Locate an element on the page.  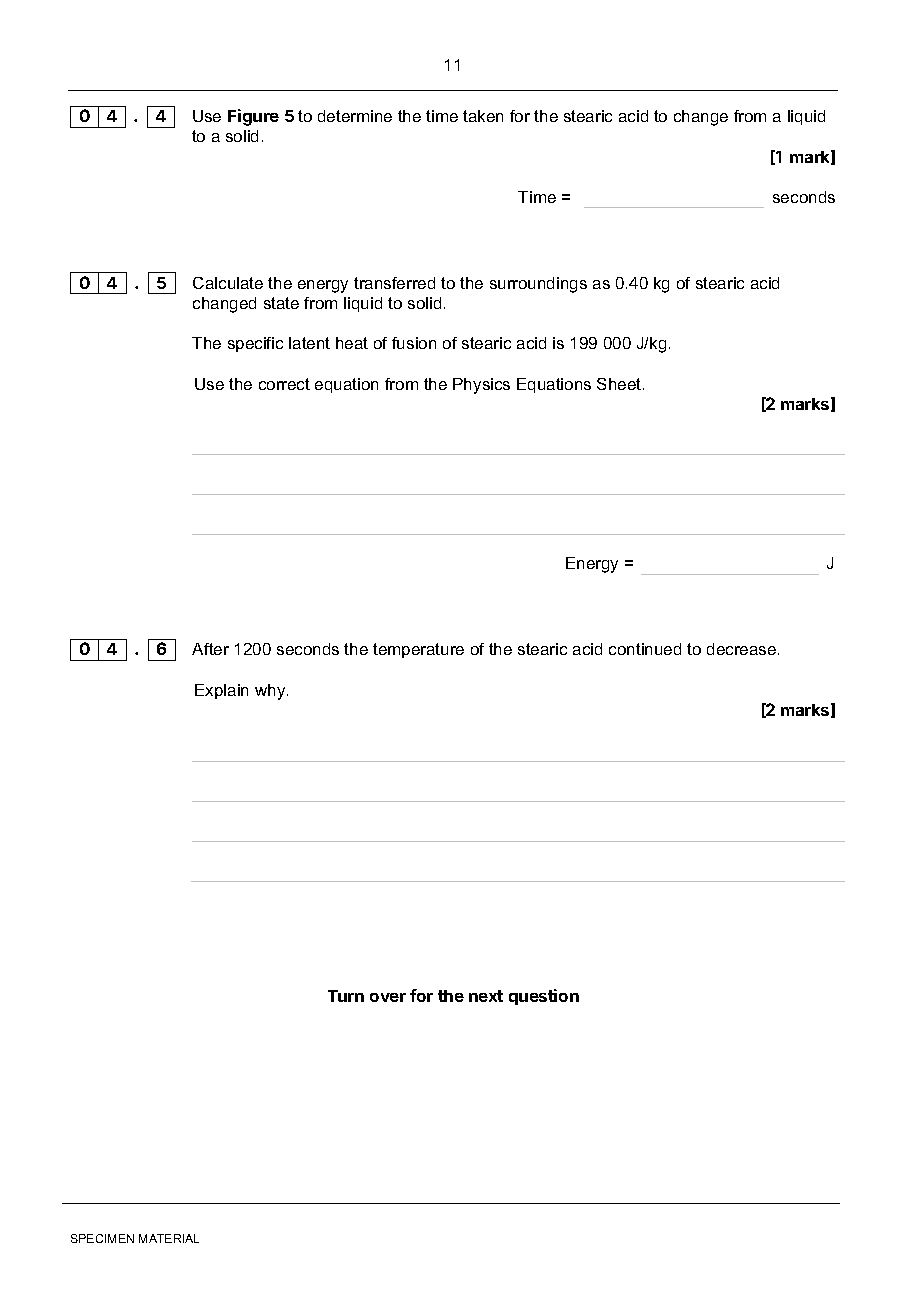
continued is located at coordinates (645, 649).
